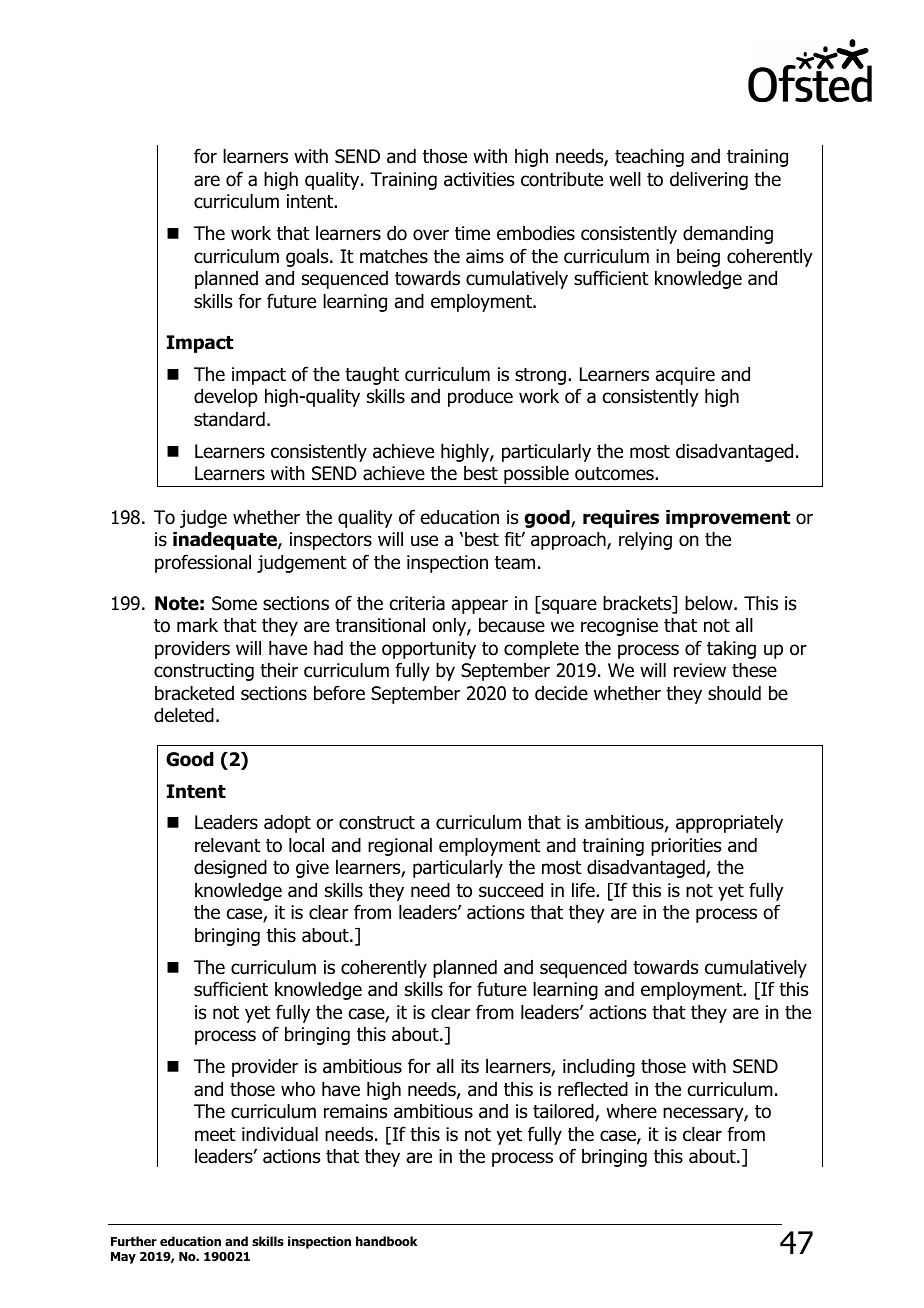  Describe the element at coordinates (429, 650) in the page. I see `opportunity` at that location.
